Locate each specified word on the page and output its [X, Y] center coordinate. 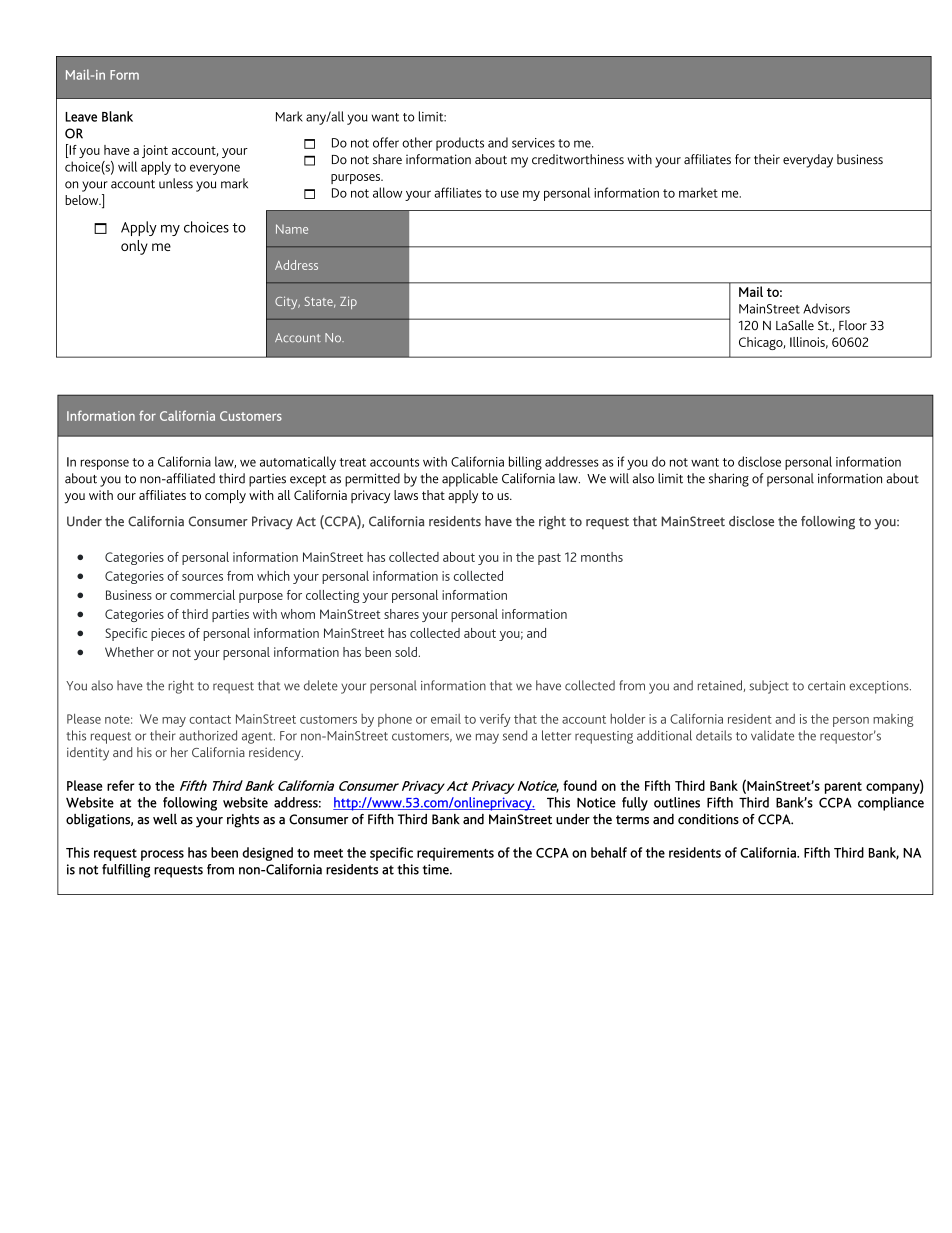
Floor [853, 325]
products [460, 144]
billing [525, 463]
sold [406, 652]
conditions [708, 819]
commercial [202, 595]
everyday [808, 161]
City [287, 302]
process [162, 855]
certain [826, 686]
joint [155, 151]
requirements [455, 854]
